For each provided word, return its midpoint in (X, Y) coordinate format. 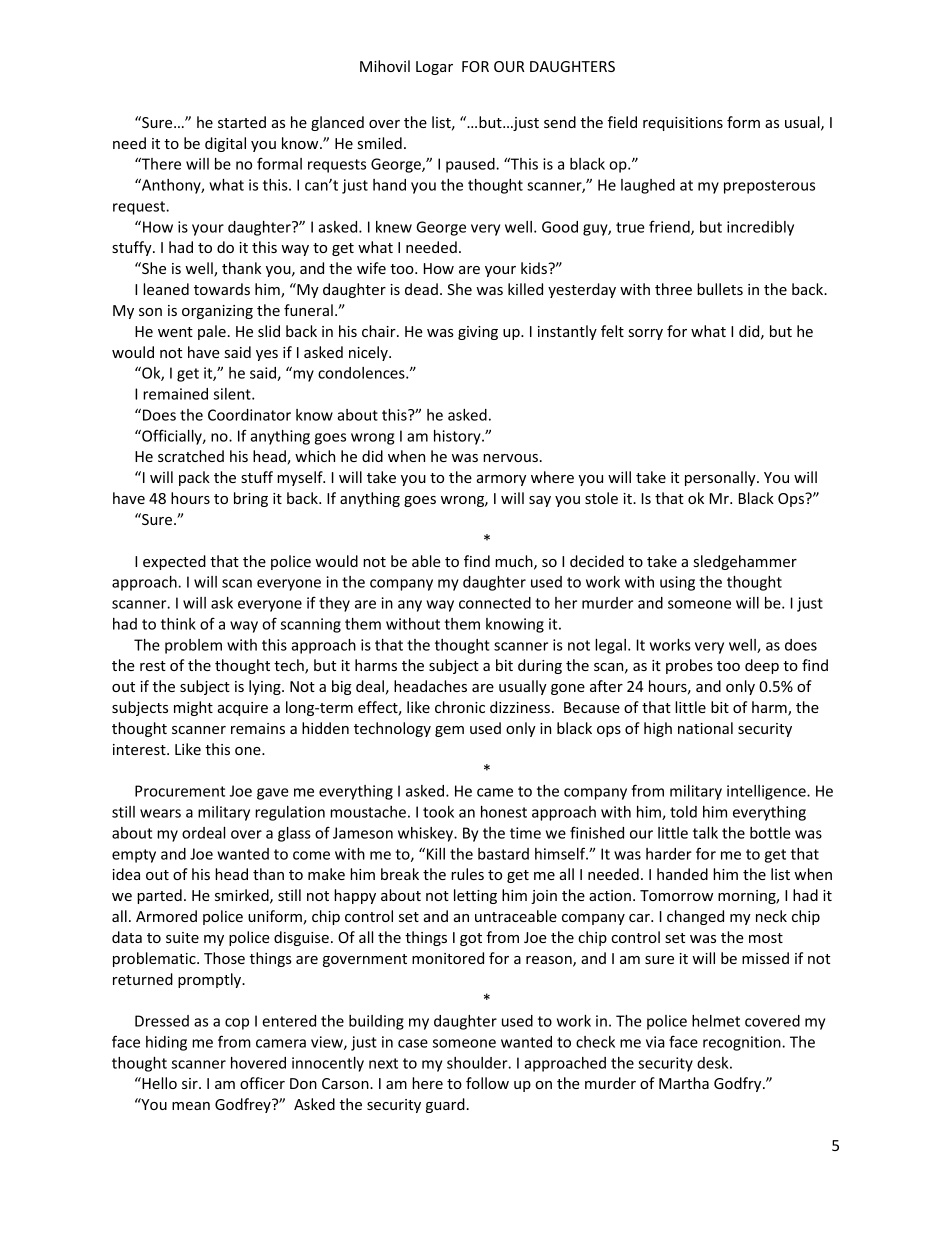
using (677, 583)
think (178, 624)
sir (191, 1083)
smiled (380, 143)
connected (495, 603)
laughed (648, 186)
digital (225, 144)
